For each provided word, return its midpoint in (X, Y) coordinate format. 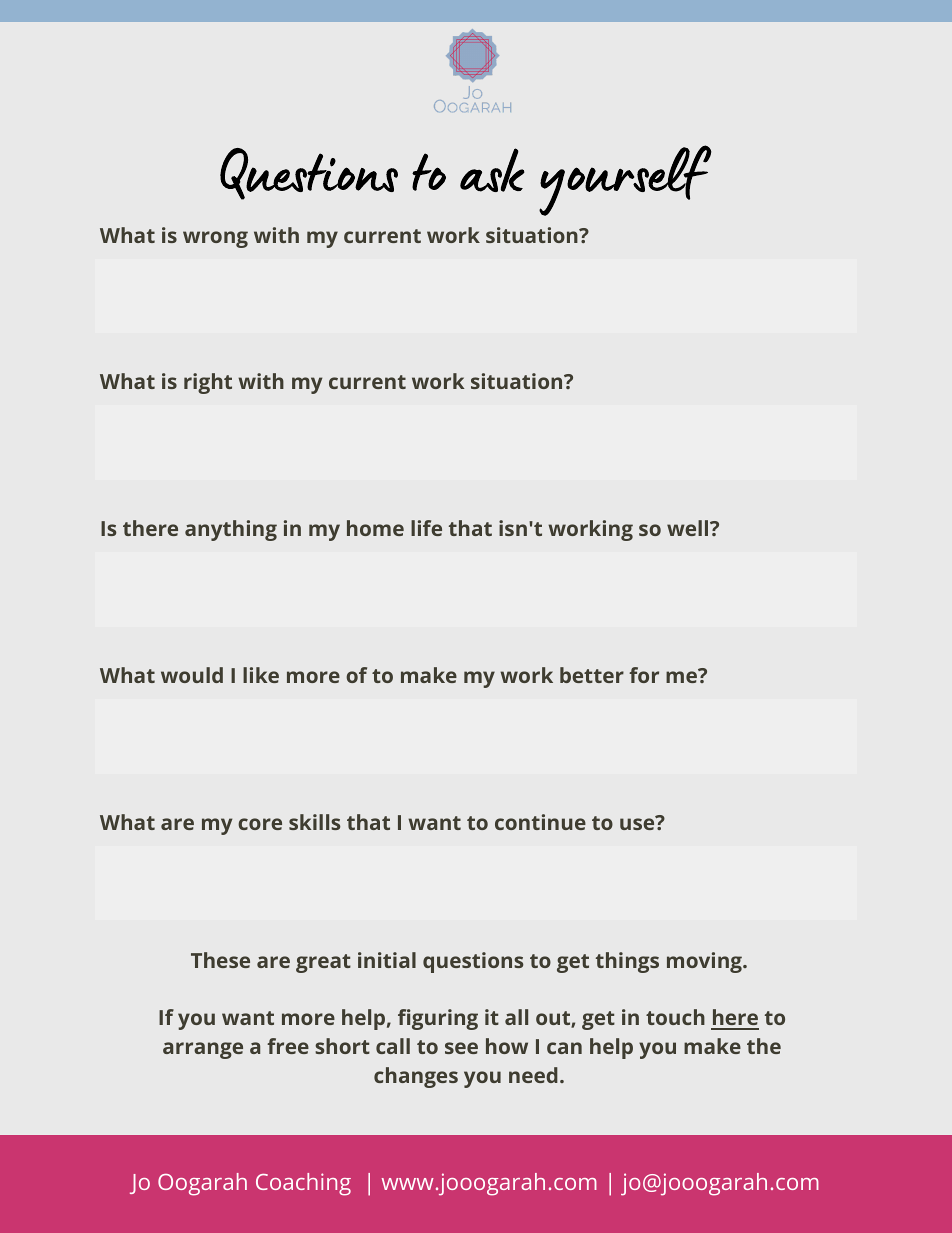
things (627, 962)
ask (492, 170)
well (689, 528)
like (261, 675)
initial (387, 960)
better (592, 675)
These (220, 960)
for (644, 675)
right (208, 383)
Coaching (303, 1184)
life (426, 528)
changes (416, 1077)
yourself (625, 180)
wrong (215, 239)
